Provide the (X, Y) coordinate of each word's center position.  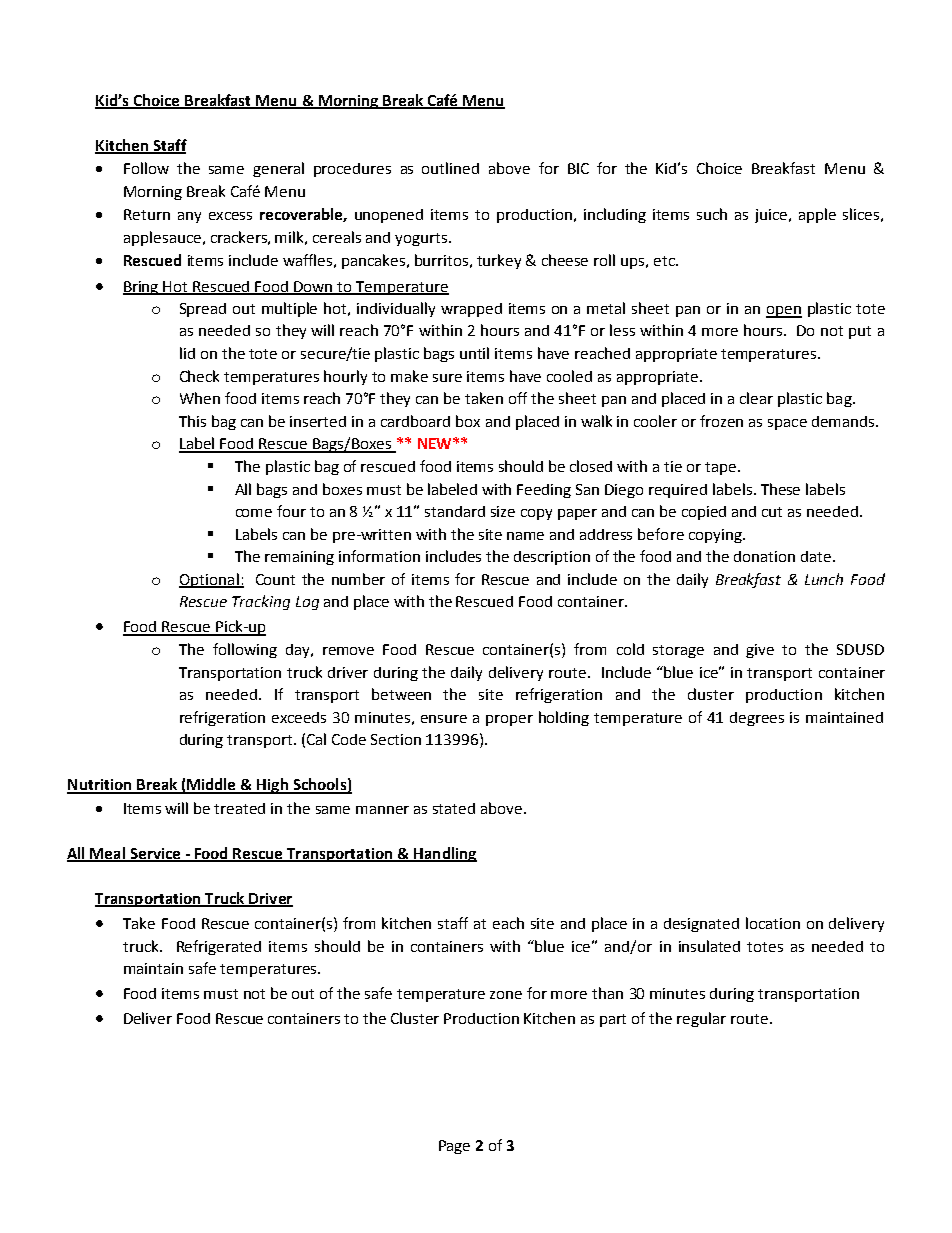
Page (454, 1147)
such (712, 214)
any (189, 217)
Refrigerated (219, 947)
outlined (450, 168)
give (760, 651)
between (401, 694)
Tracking (261, 602)
